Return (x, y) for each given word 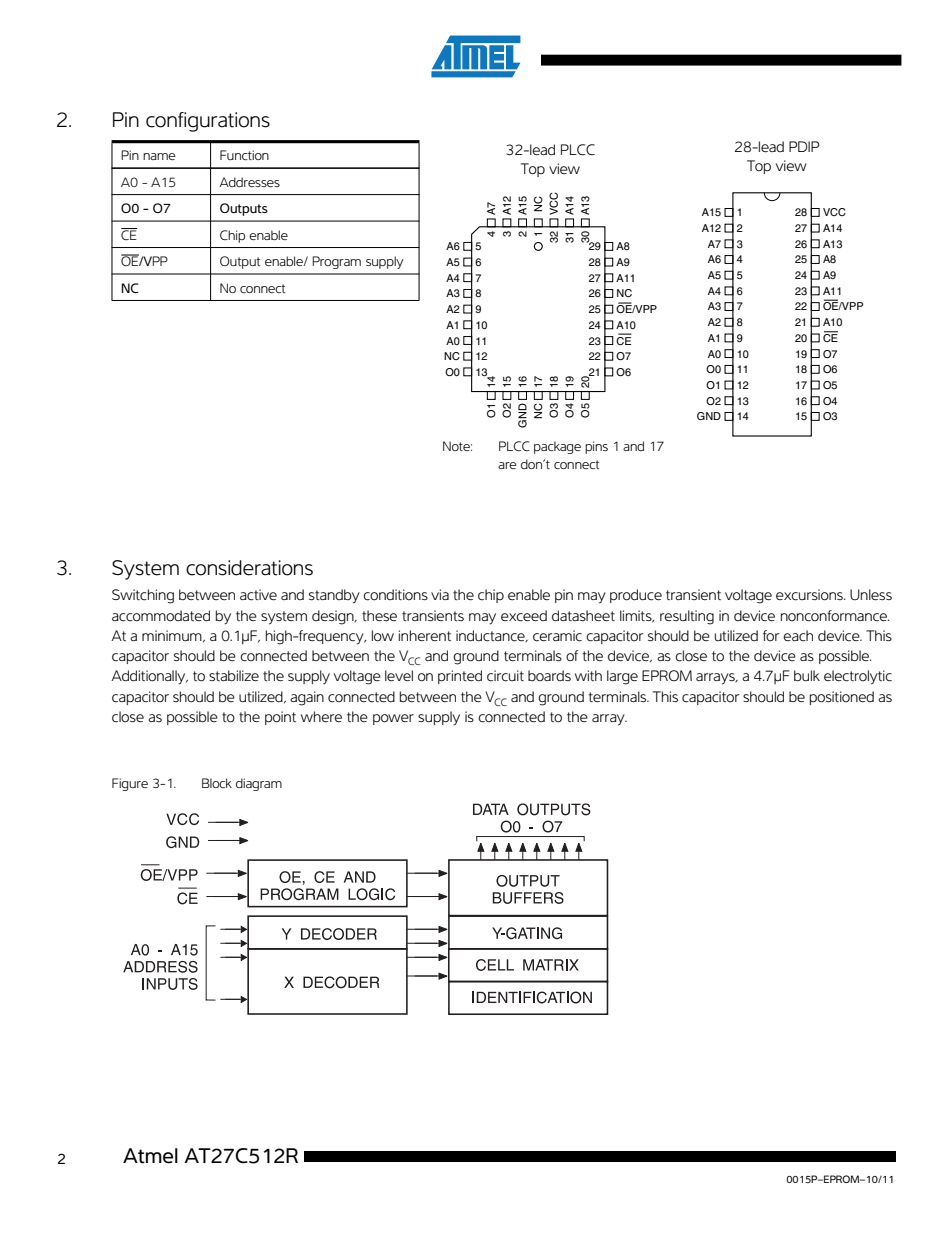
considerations (249, 568)
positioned (842, 698)
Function (244, 155)
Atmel (150, 1156)
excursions (810, 595)
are (507, 465)
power (393, 719)
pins (596, 447)
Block (217, 783)
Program (336, 262)
